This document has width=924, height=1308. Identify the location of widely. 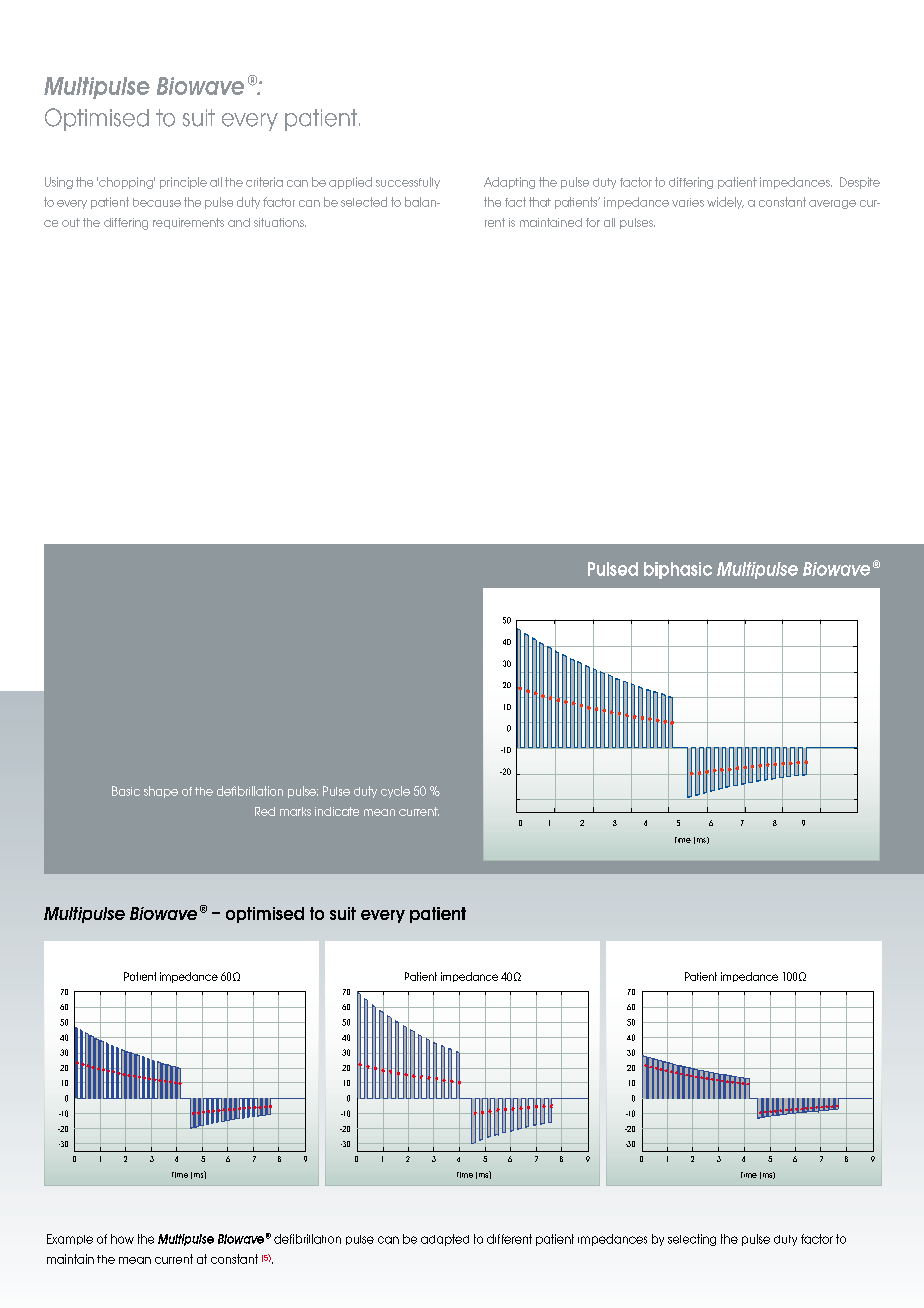
(725, 203).
